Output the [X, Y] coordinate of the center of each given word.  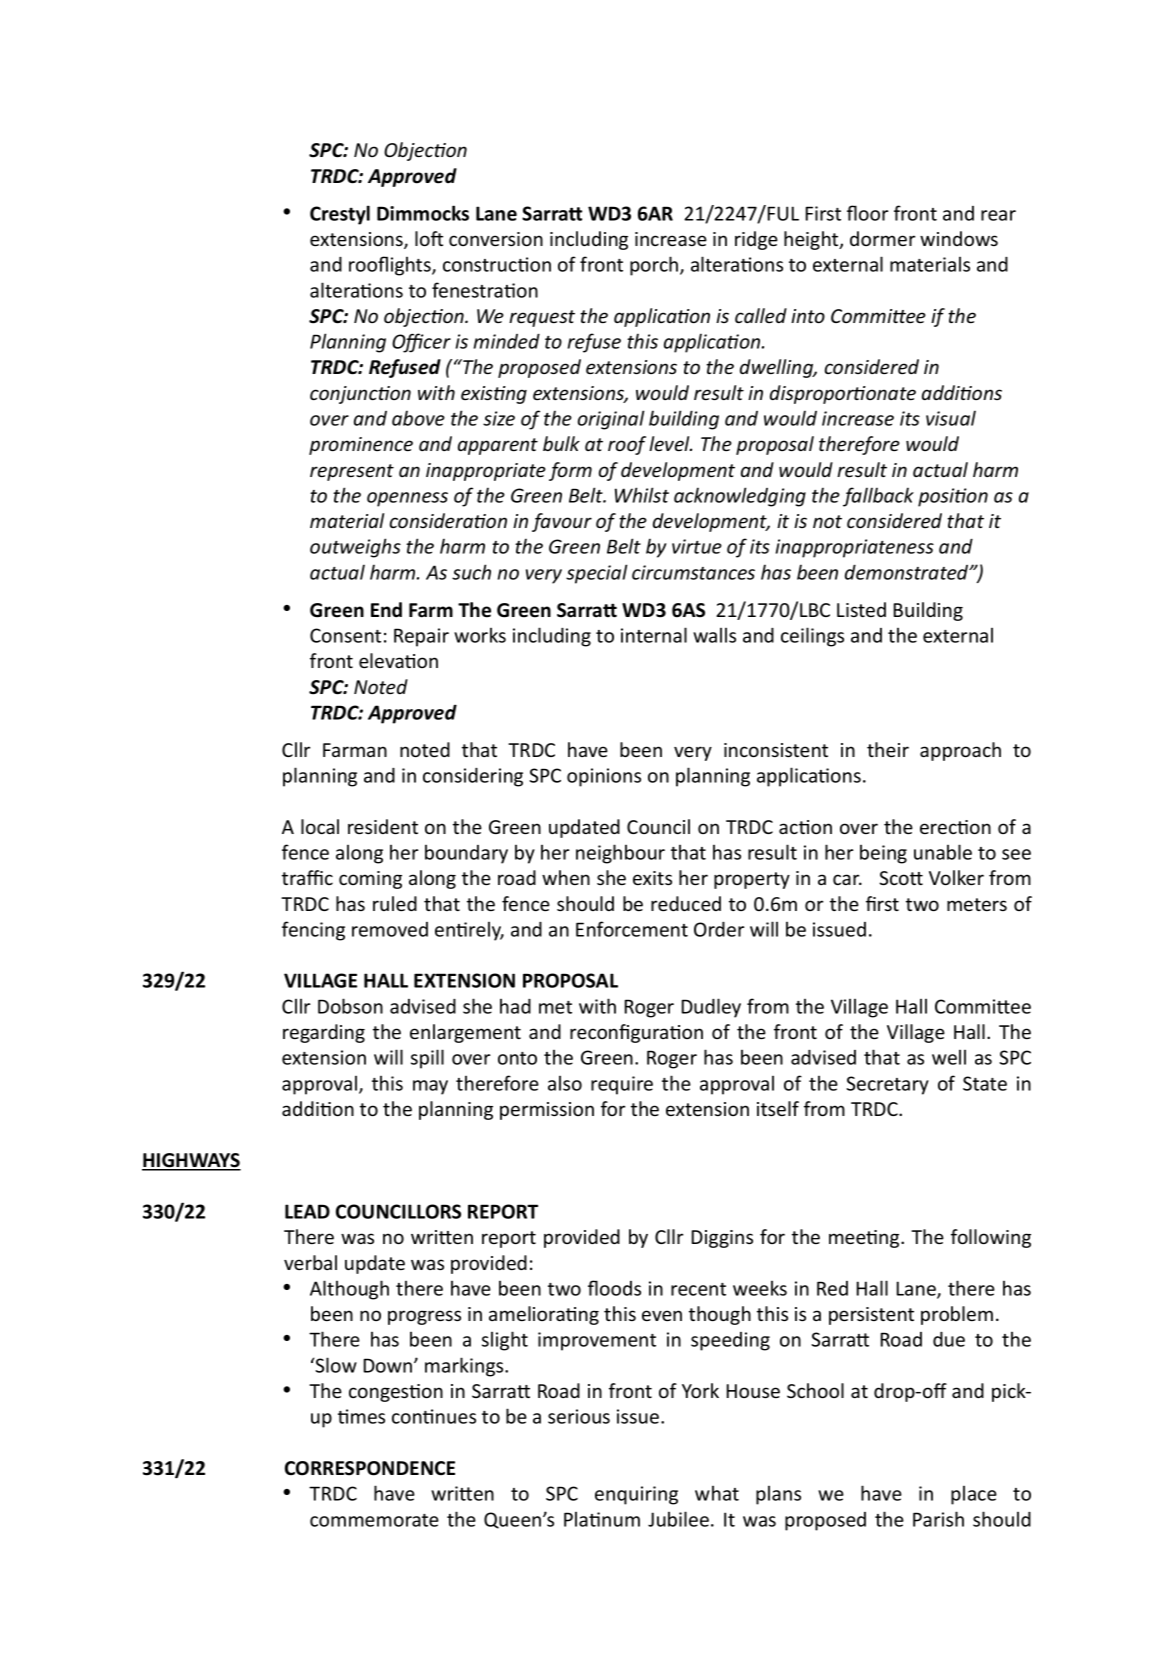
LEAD [307, 1211]
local [320, 826]
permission [547, 1111]
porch [655, 266]
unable [943, 852]
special [596, 574]
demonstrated [908, 572]
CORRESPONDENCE [370, 1468]
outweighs [355, 548]
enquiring [636, 1495]
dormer [882, 238]
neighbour [620, 854]
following [991, 1238]
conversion [496, 239]
